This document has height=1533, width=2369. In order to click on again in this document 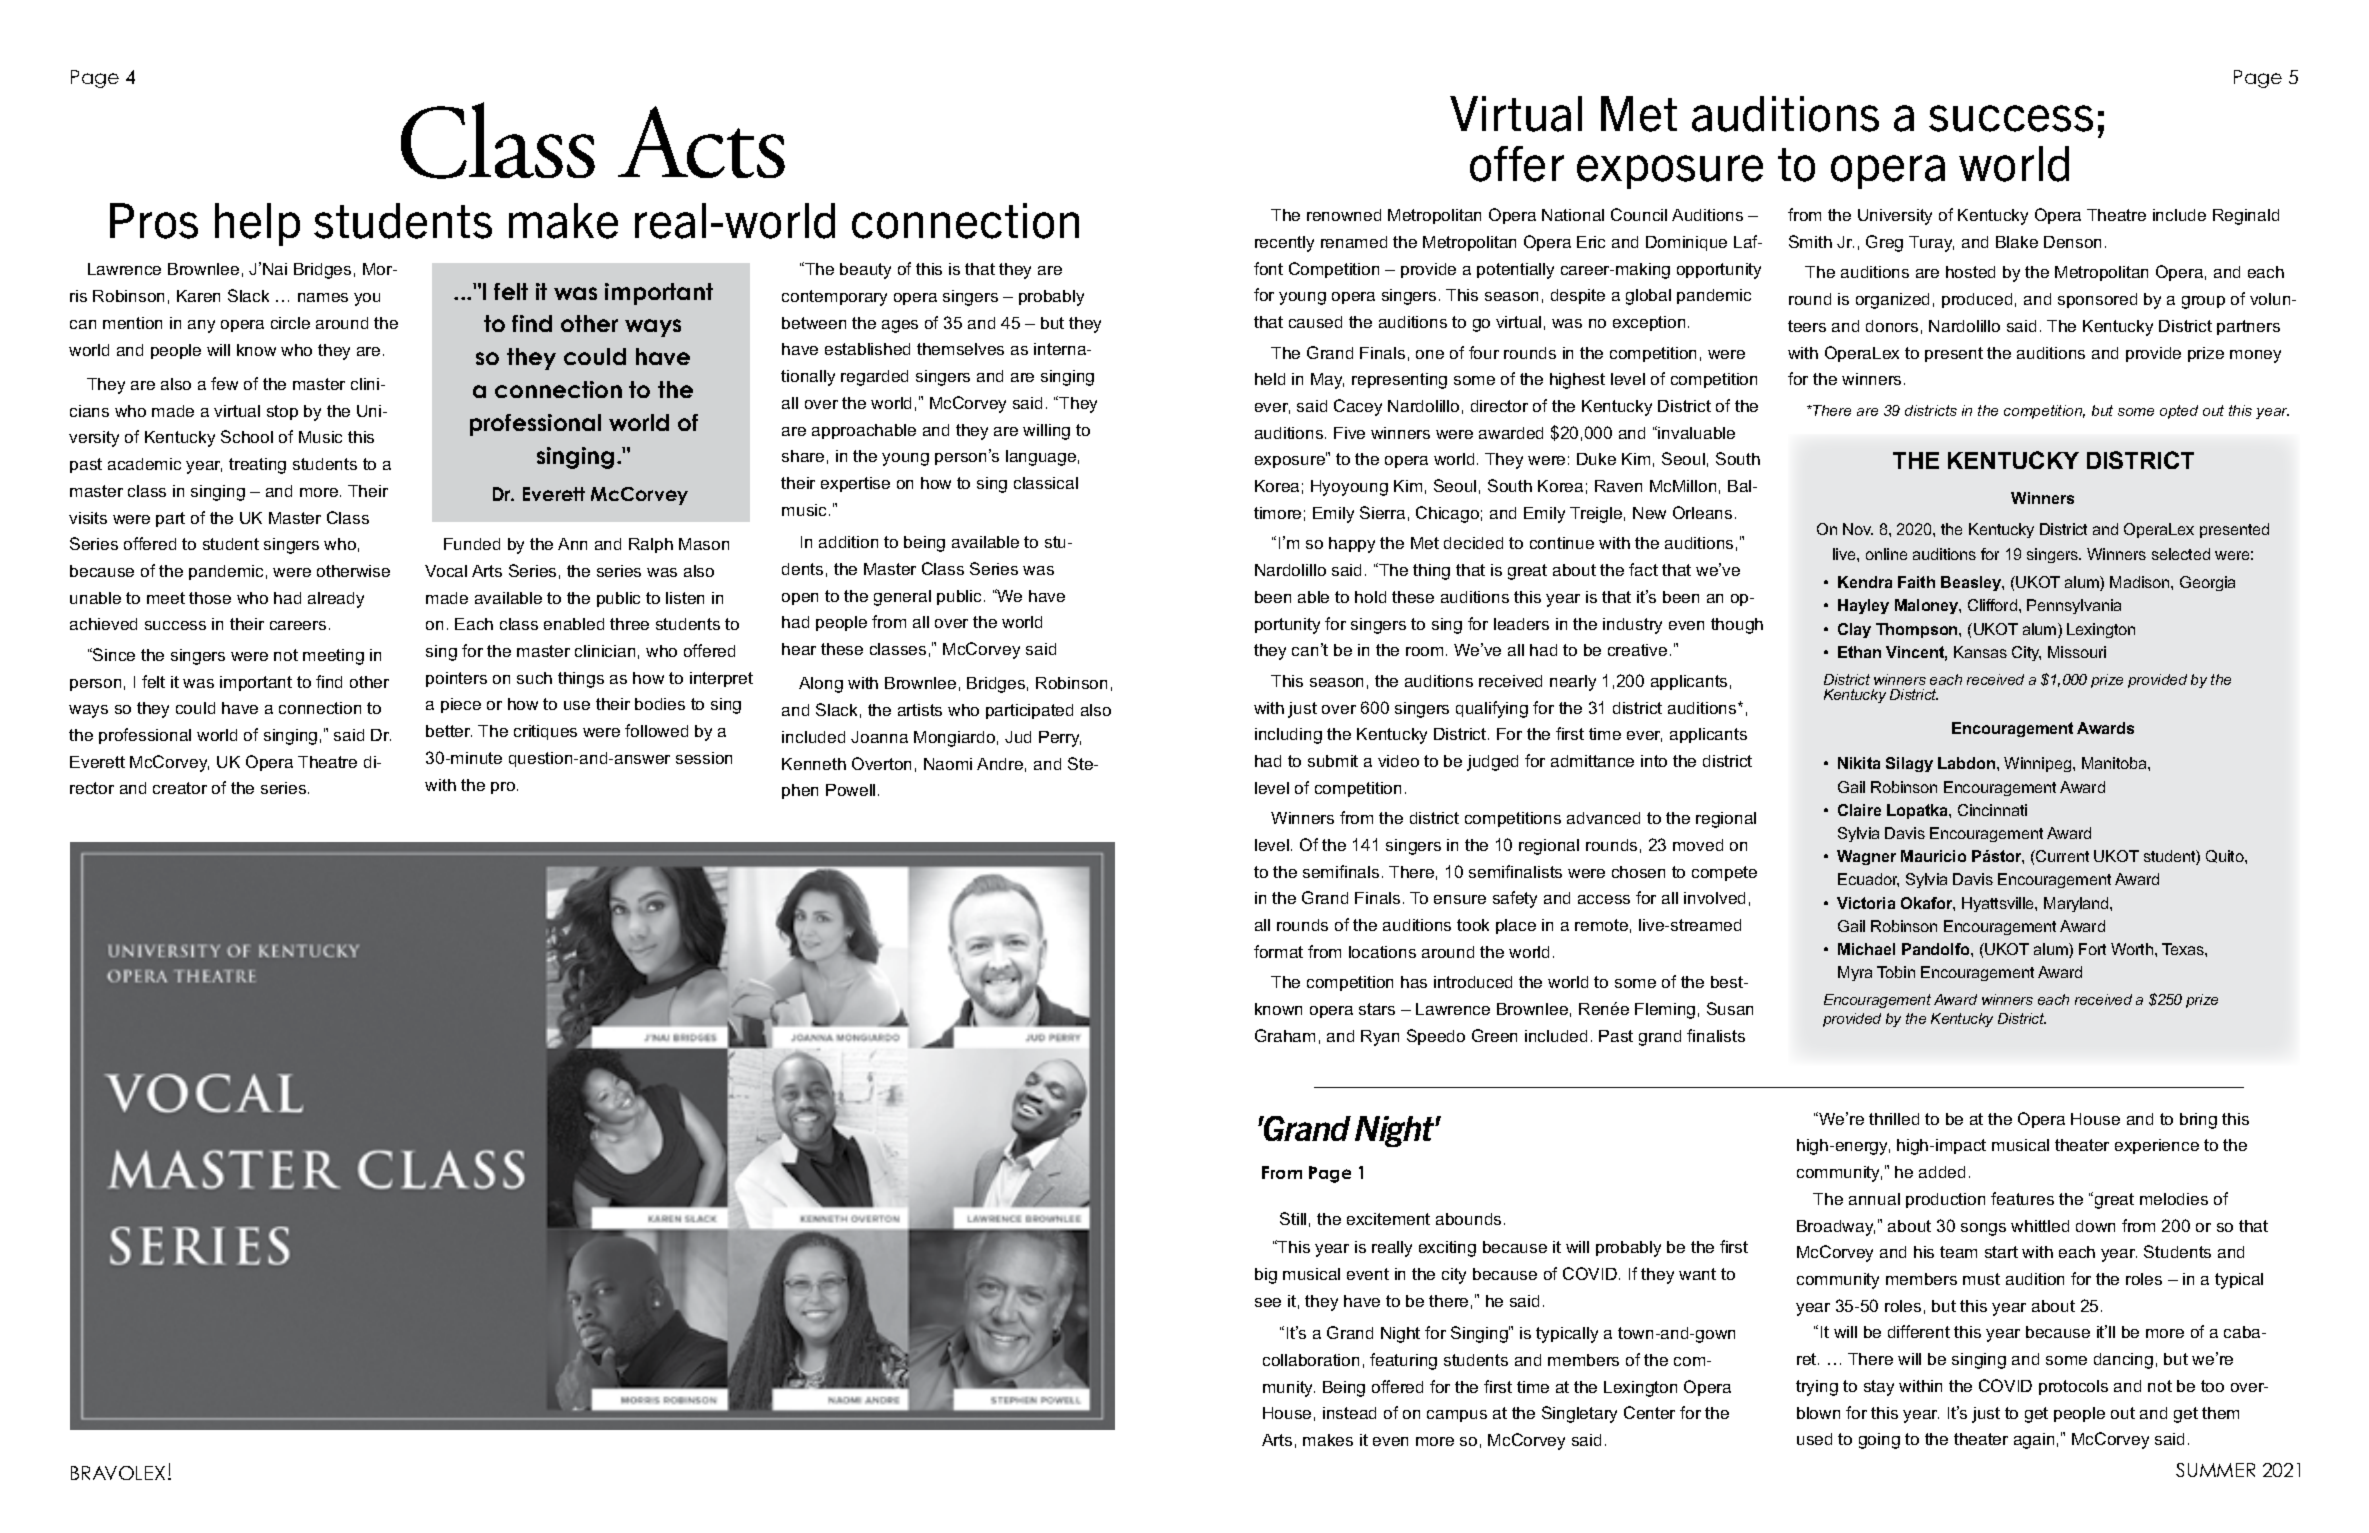, I will do `click(2034, 1441)`.
